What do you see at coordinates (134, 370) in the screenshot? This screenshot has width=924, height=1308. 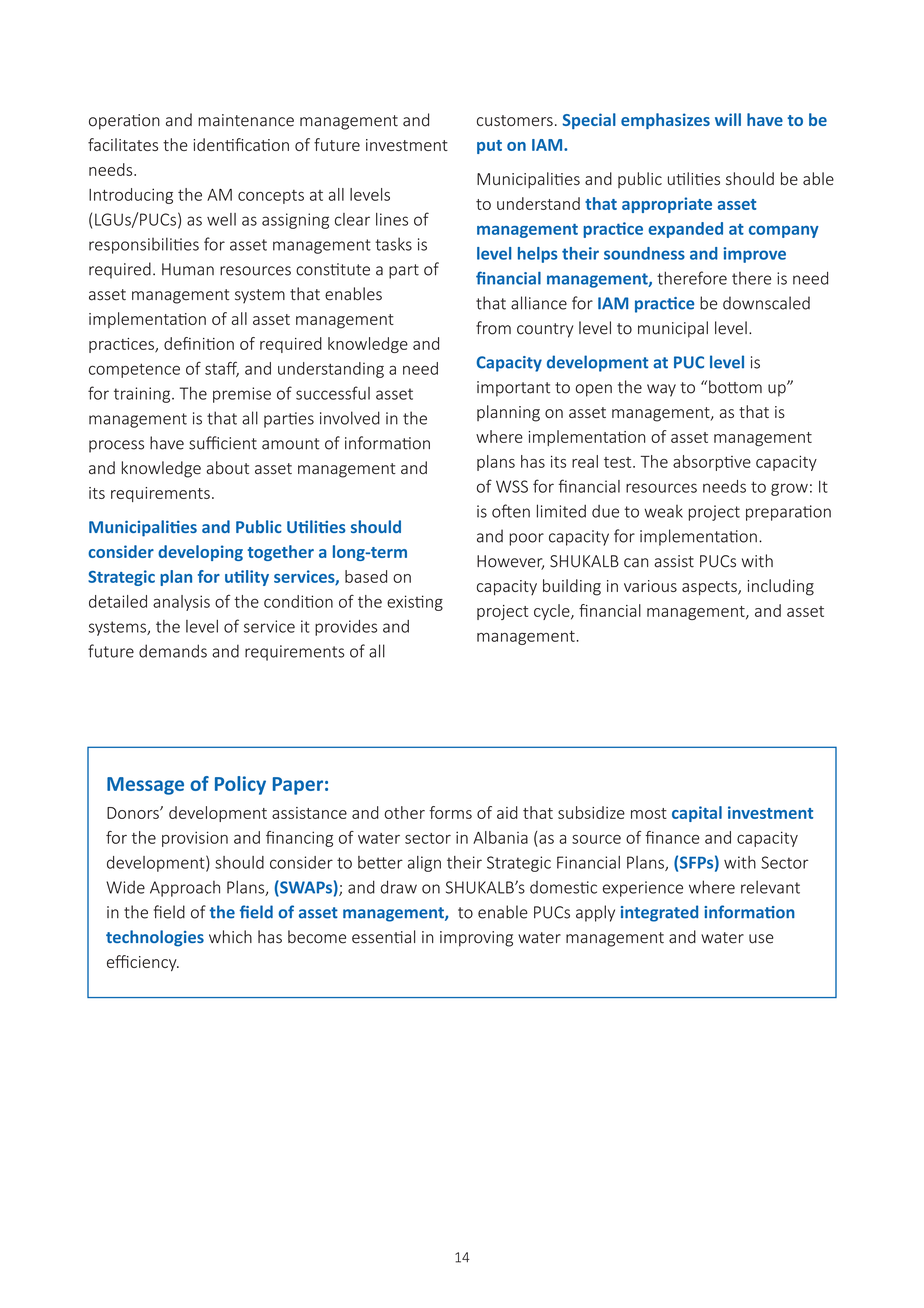 I see `competence` at bounding box center [134, 370].
